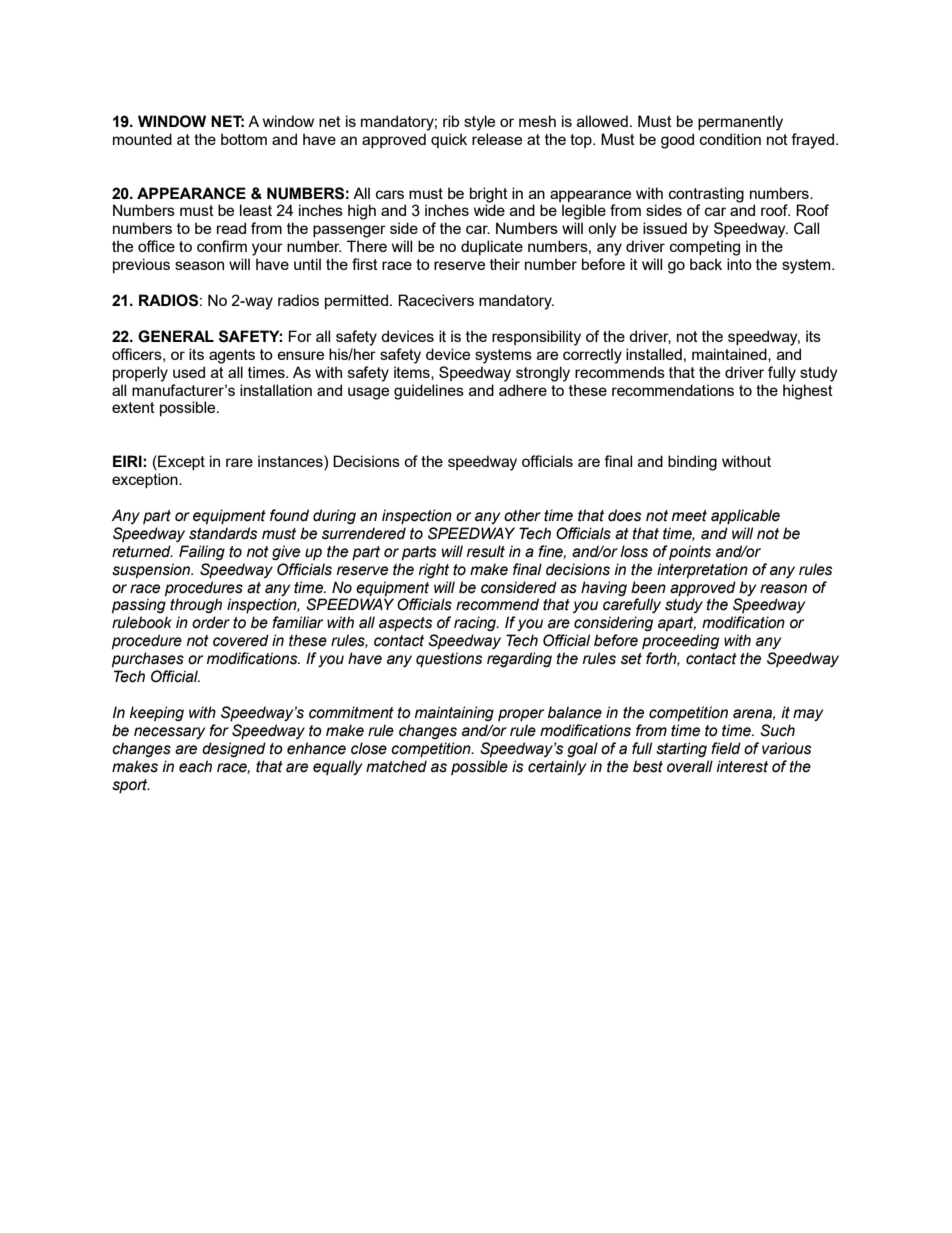 The image size is (952, 1233). Describe the element at coordinates (692, 463) in the page. I see `binding` at that location.
